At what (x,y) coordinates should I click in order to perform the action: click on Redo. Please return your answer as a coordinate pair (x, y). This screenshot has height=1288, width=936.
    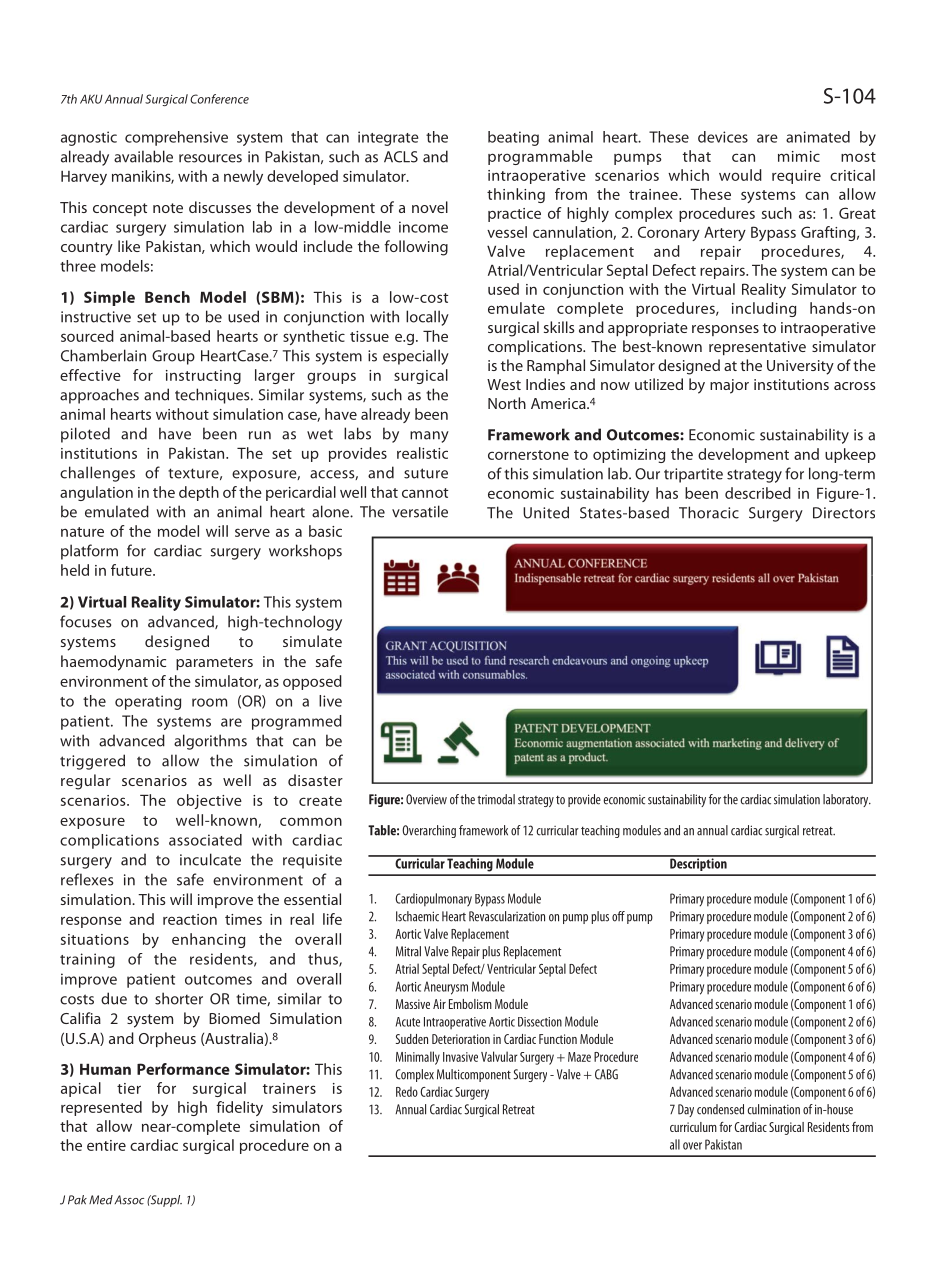
    Looking at the image, I should click on (407, 1092).
